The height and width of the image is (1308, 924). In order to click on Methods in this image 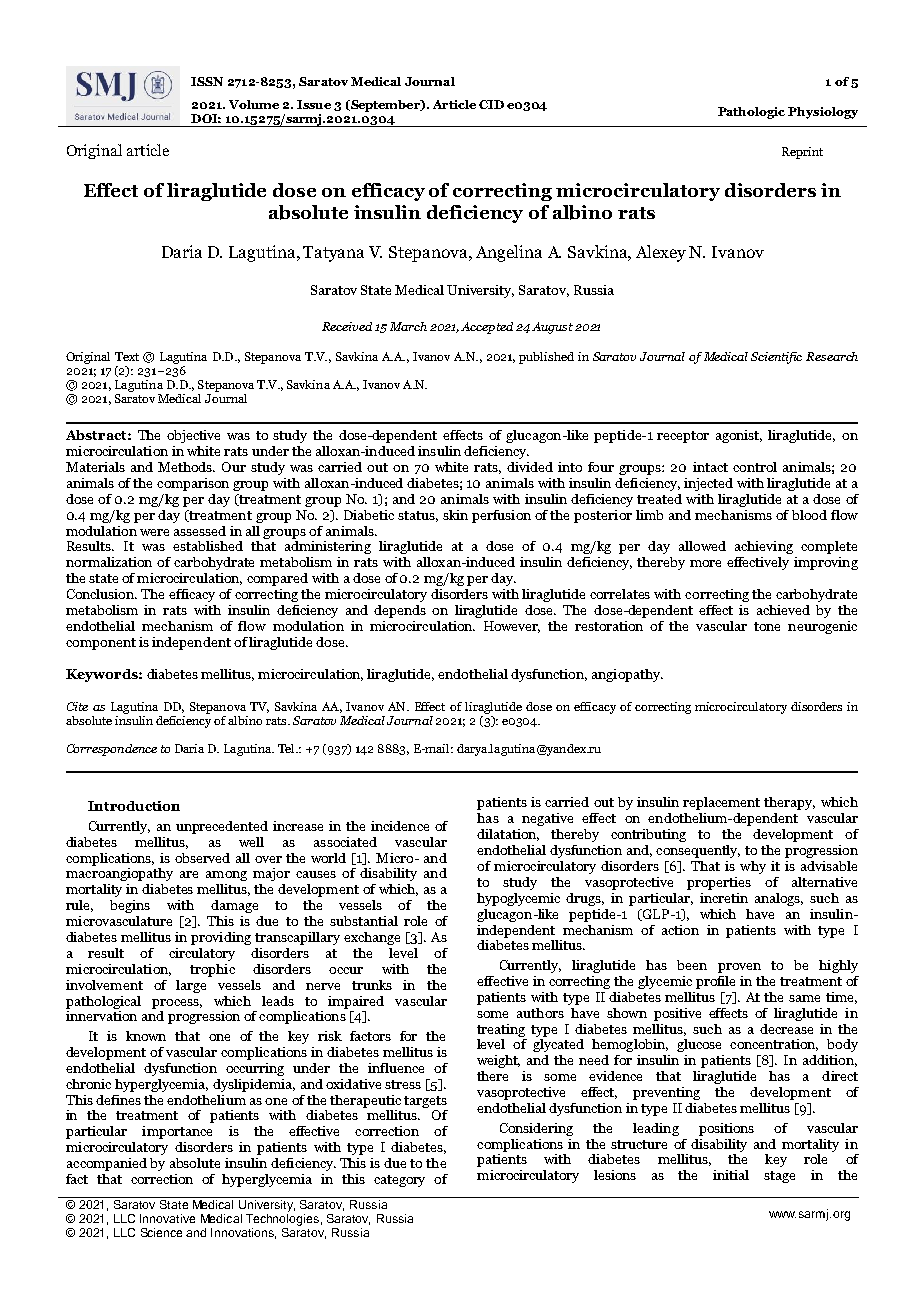, I will do `click(186, 467)`.
